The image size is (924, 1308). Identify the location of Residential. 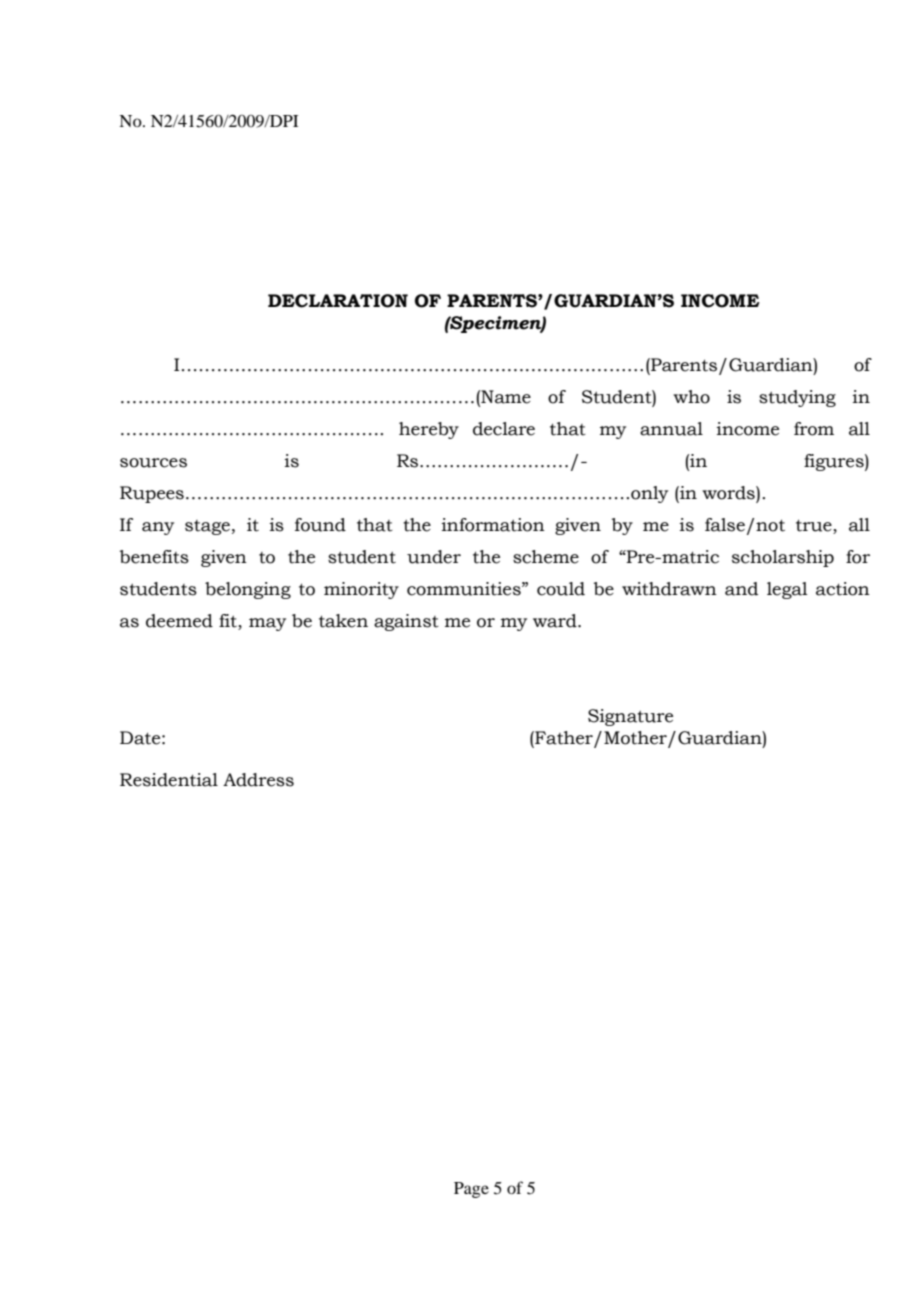
(169, 780).
